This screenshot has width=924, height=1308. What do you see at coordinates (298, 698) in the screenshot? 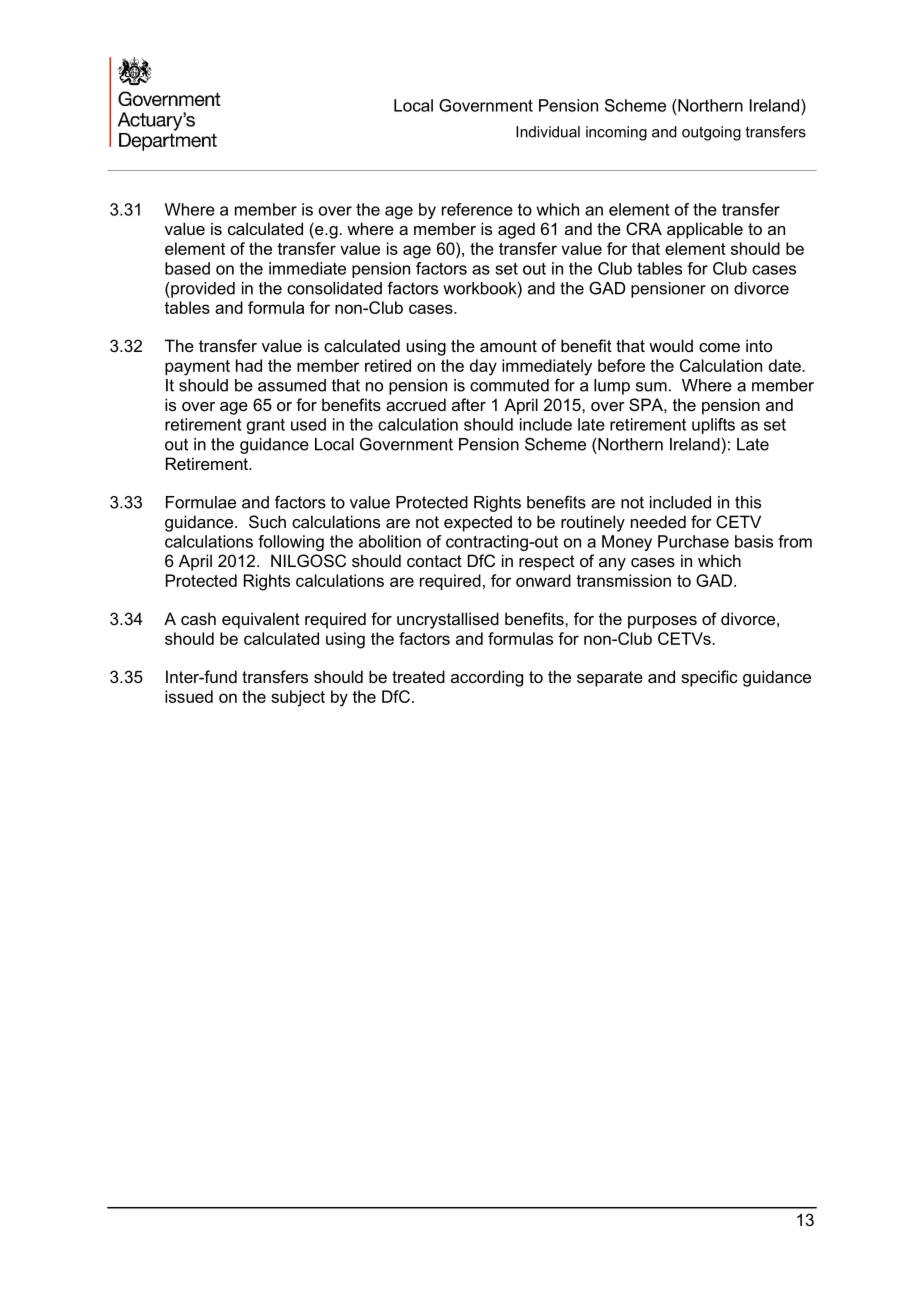
I see `subject` at bounding box center [298, 698].
